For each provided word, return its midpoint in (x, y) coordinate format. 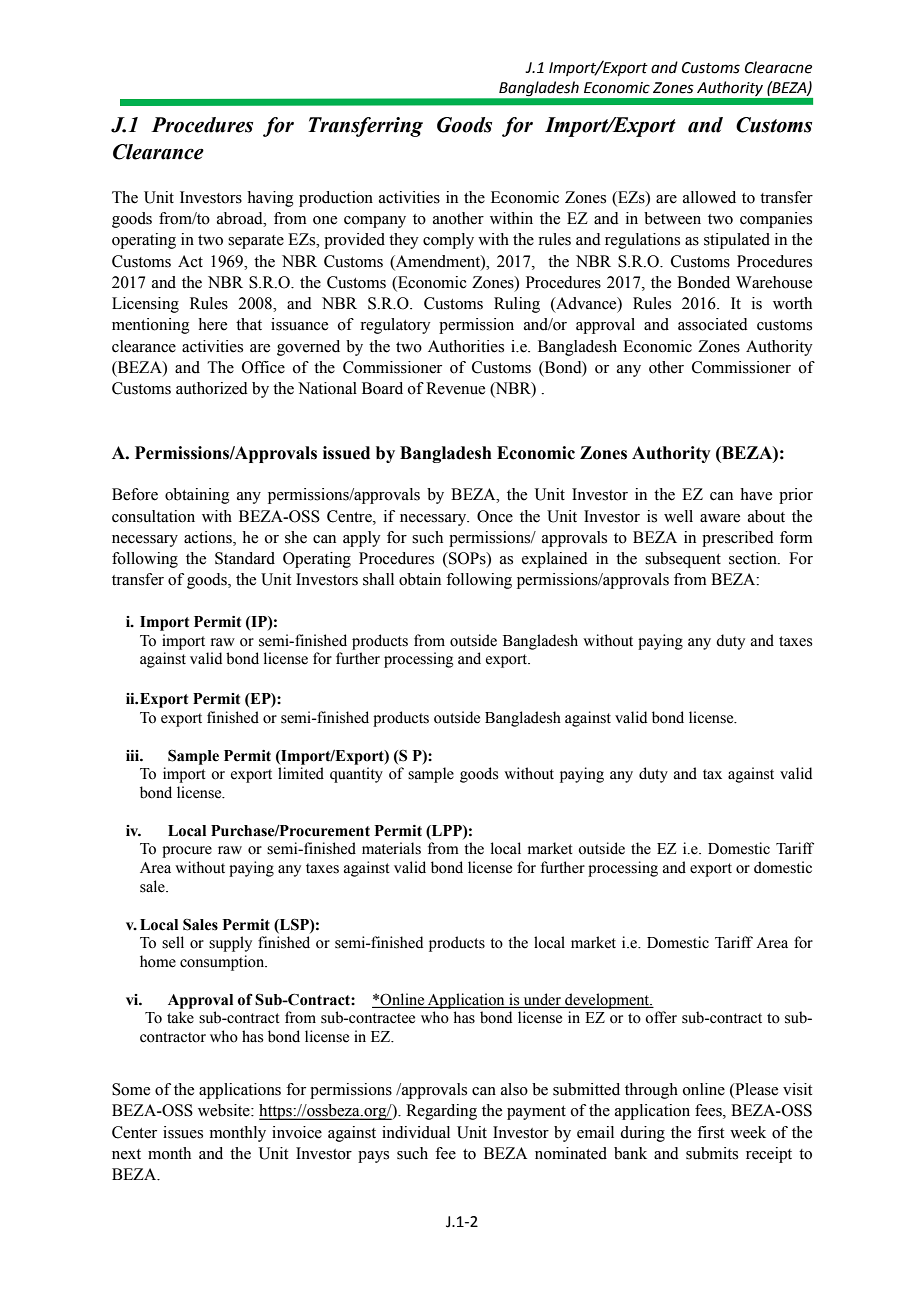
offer (661, 1017)
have (756, 494)
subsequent (683, 560)
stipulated (737, 241)
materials (391, 848)
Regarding (441, 1112)
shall (378, 579)
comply (448, 241)
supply (230, 944)
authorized (212, 388)
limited (301, 773)
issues (183, 1132)
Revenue (455, 388)
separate (256, 242)
